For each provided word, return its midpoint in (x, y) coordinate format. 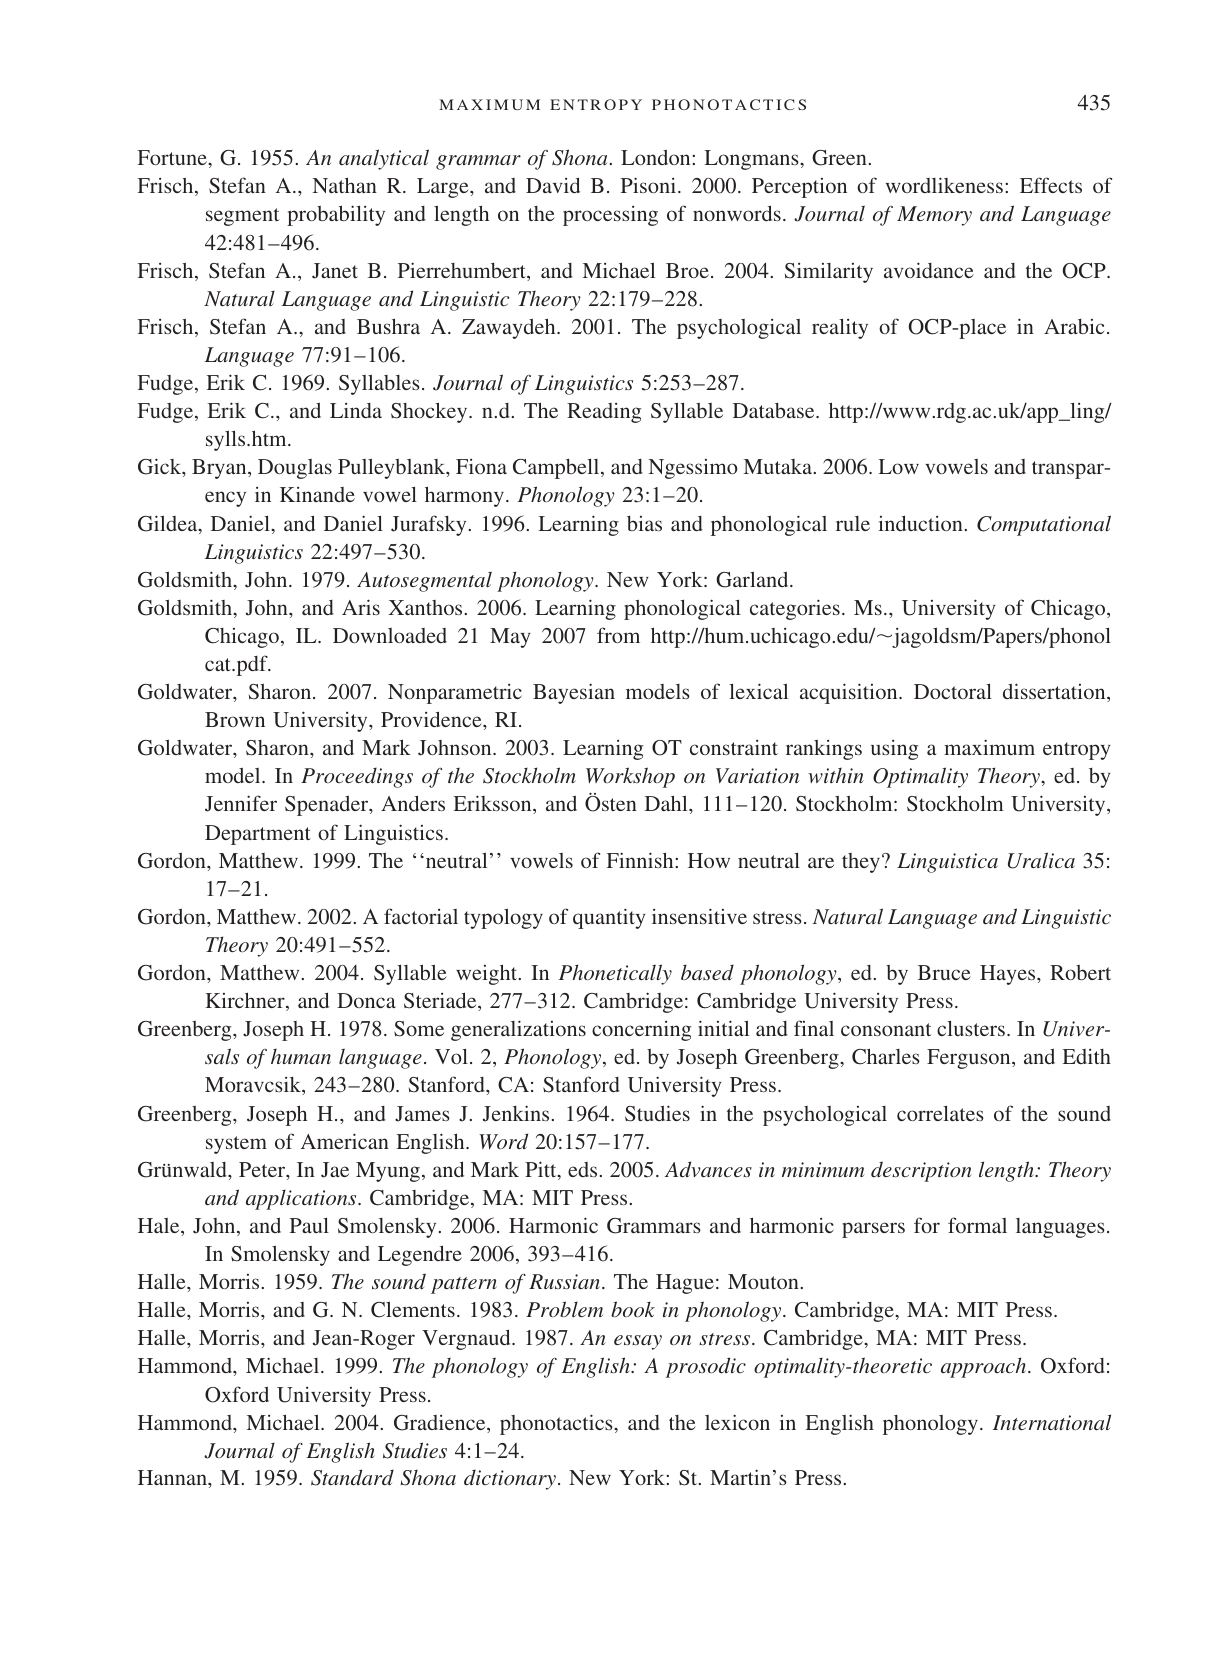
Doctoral (953, 691)
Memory (934, 216)
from (618, 635)
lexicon (737, 1422)
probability (336, 215)
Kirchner (246, 1001)
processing (610, 216)
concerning (641, 1031)
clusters (971, 1028)
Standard (352, 1477)
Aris (361, 607)
